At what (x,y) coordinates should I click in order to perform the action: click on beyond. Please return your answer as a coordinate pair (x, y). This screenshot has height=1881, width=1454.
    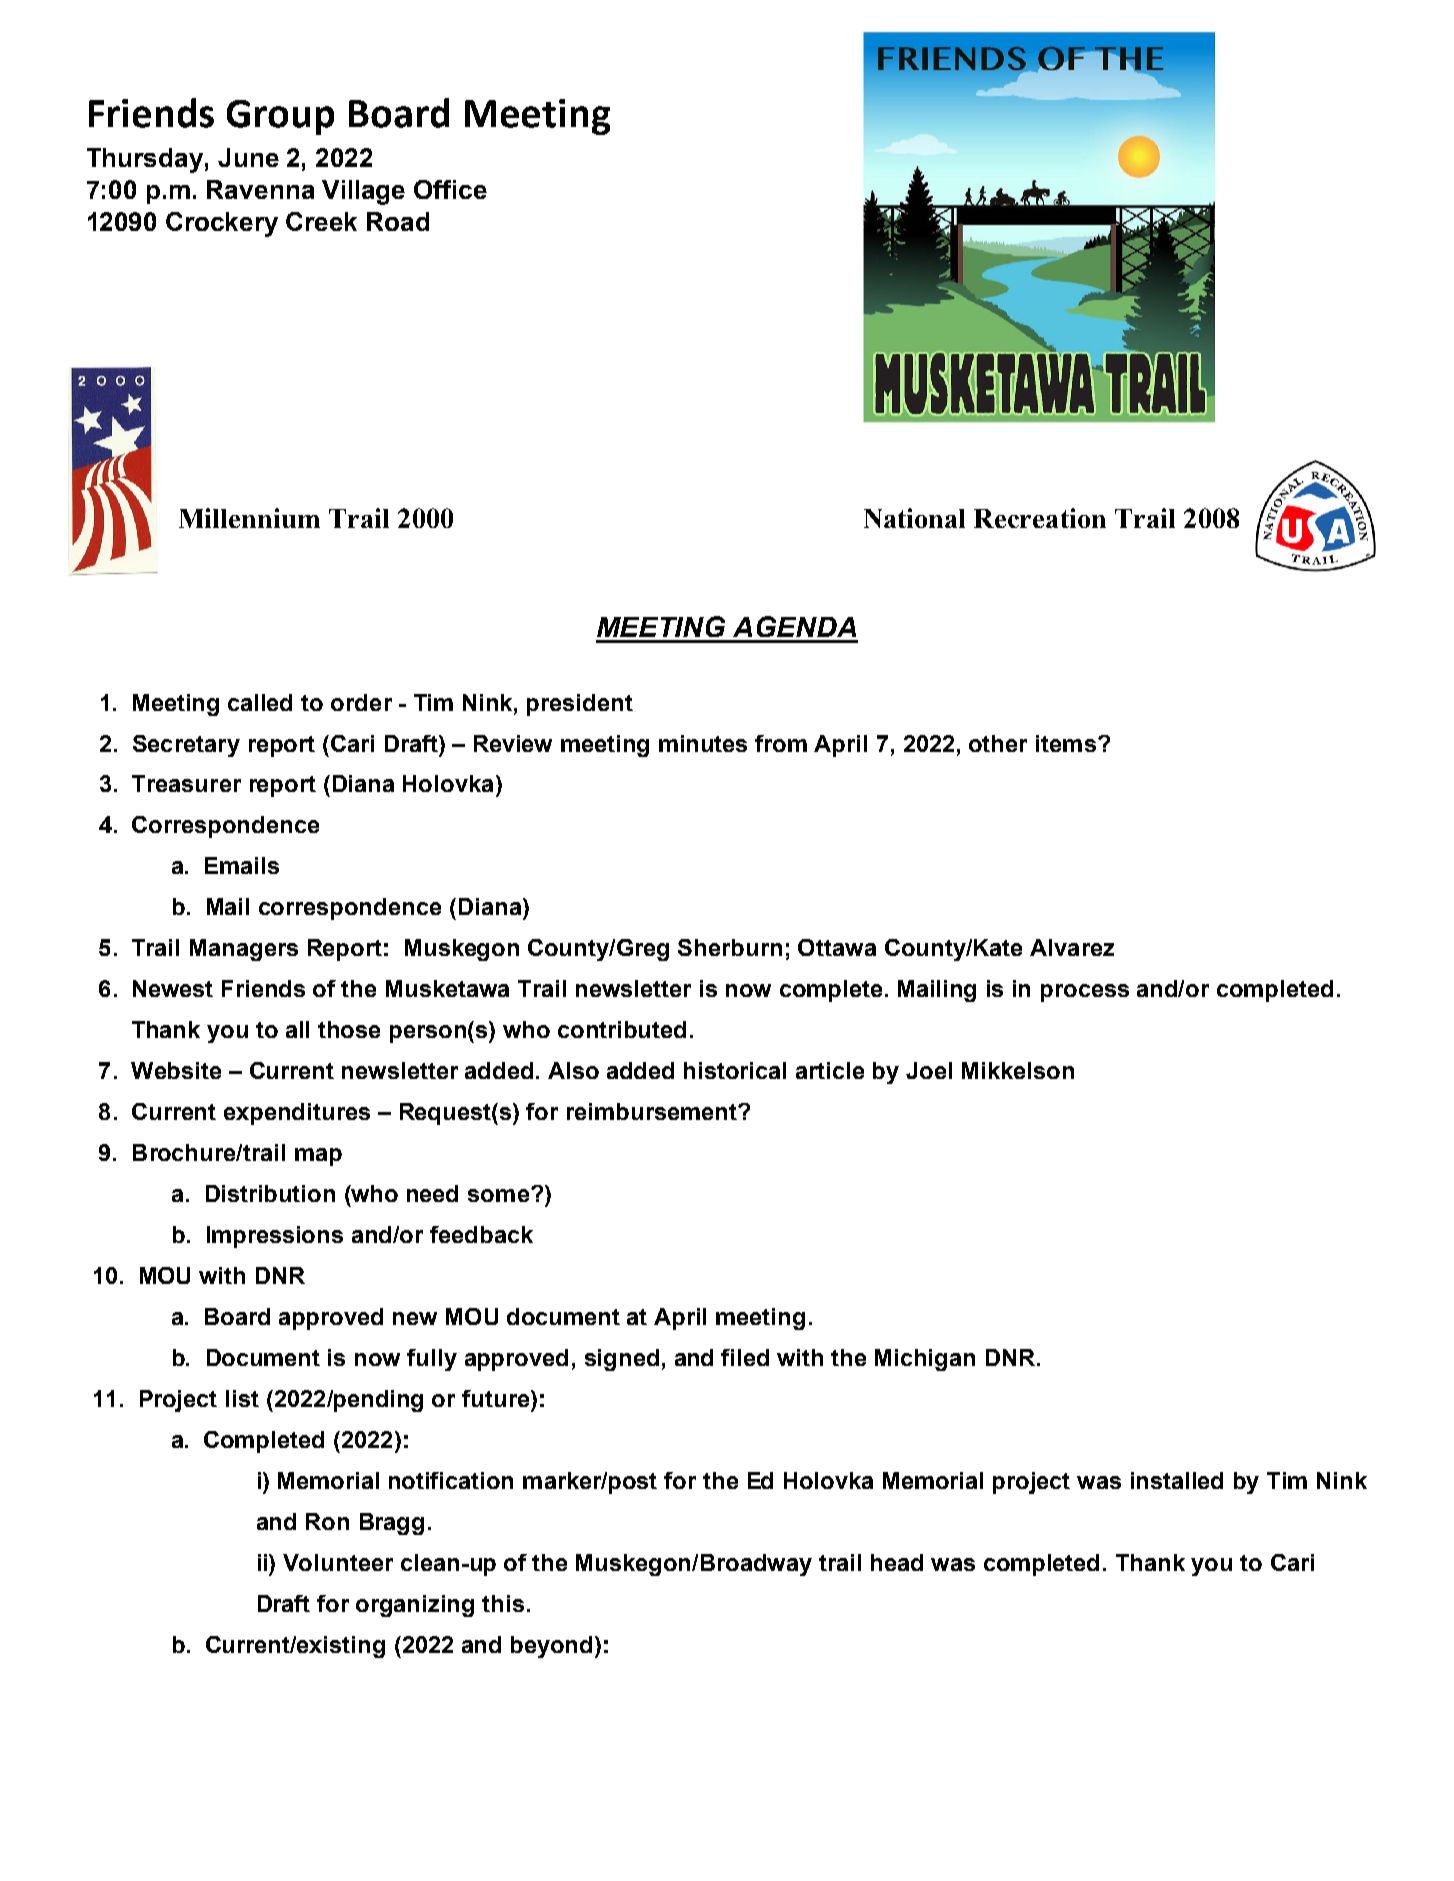
    Looking at the image, I should click on (551, 1647).
